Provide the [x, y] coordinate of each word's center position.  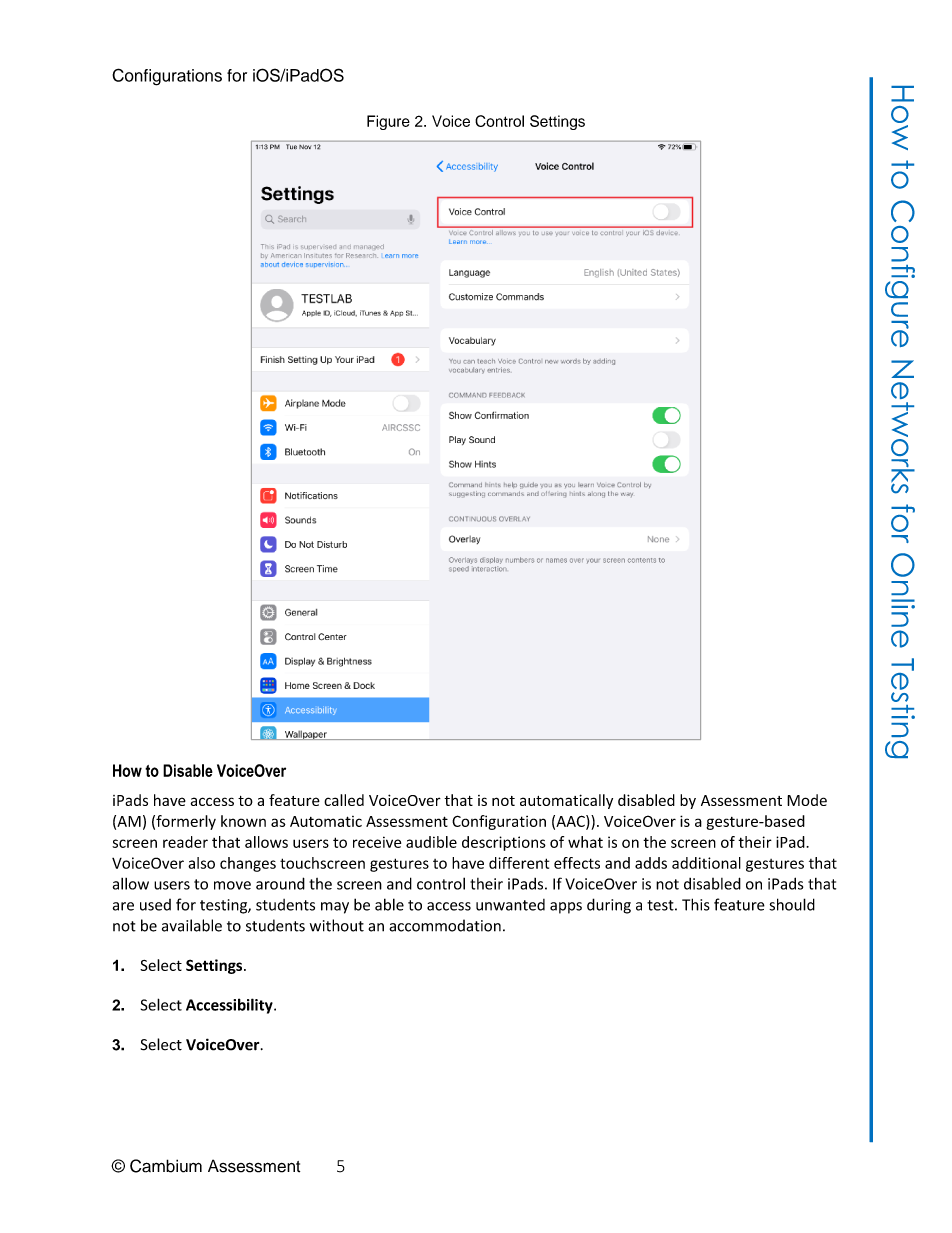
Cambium [166, 1166]
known [243, 821]
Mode [807, 800]
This [696, 904]
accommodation [445, 925]
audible [431, 842]
